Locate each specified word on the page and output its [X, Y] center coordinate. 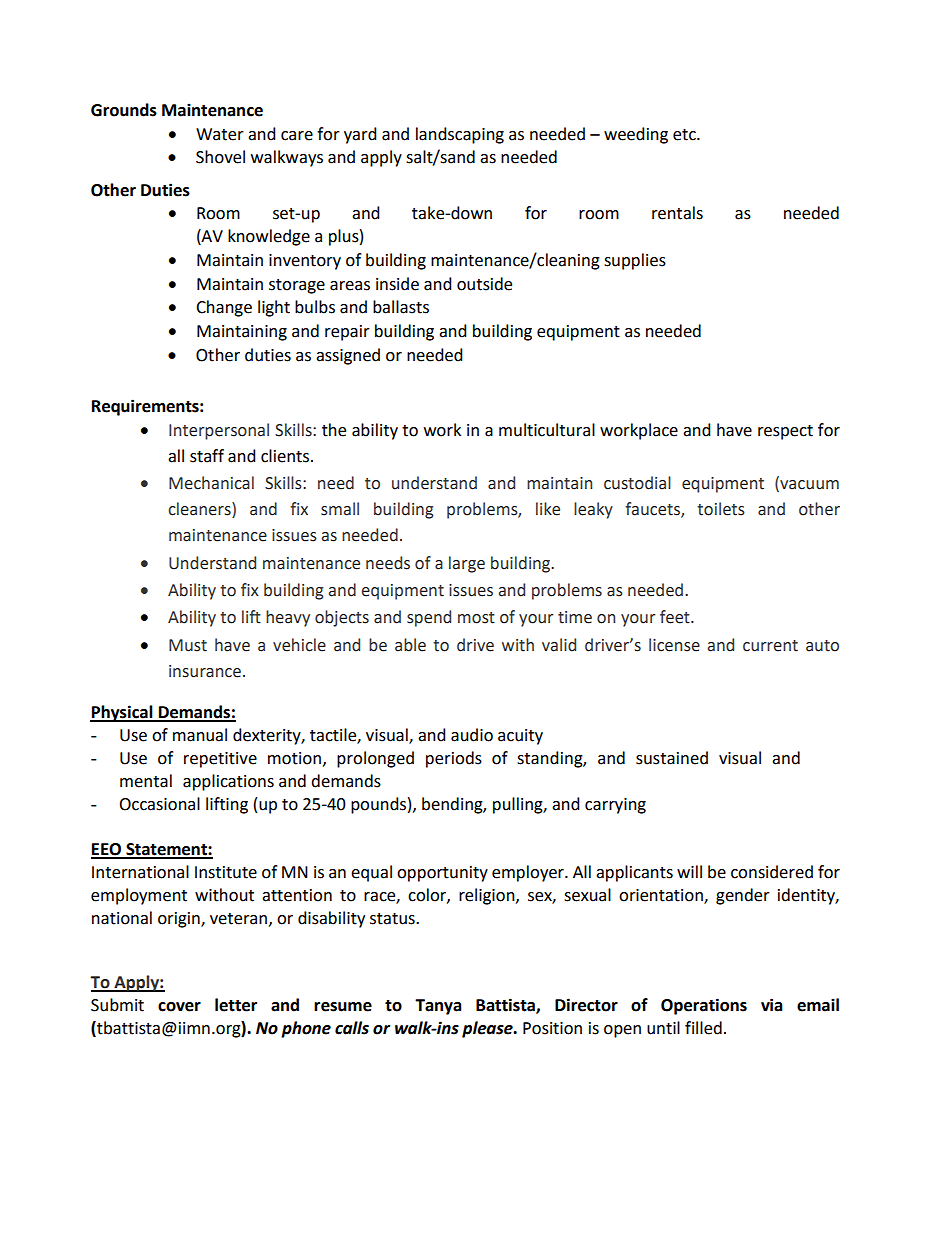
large [467, 564]
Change [224, 308]
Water [220, 134]
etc [685, 135]
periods [454, 759]
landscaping [460, 135]
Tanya [438, 1007]
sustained [672, 758]
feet [676, 617]
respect [785, 432]
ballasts [401, 307]
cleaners [200, 510]
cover [179, 1007]
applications [228, 782]
